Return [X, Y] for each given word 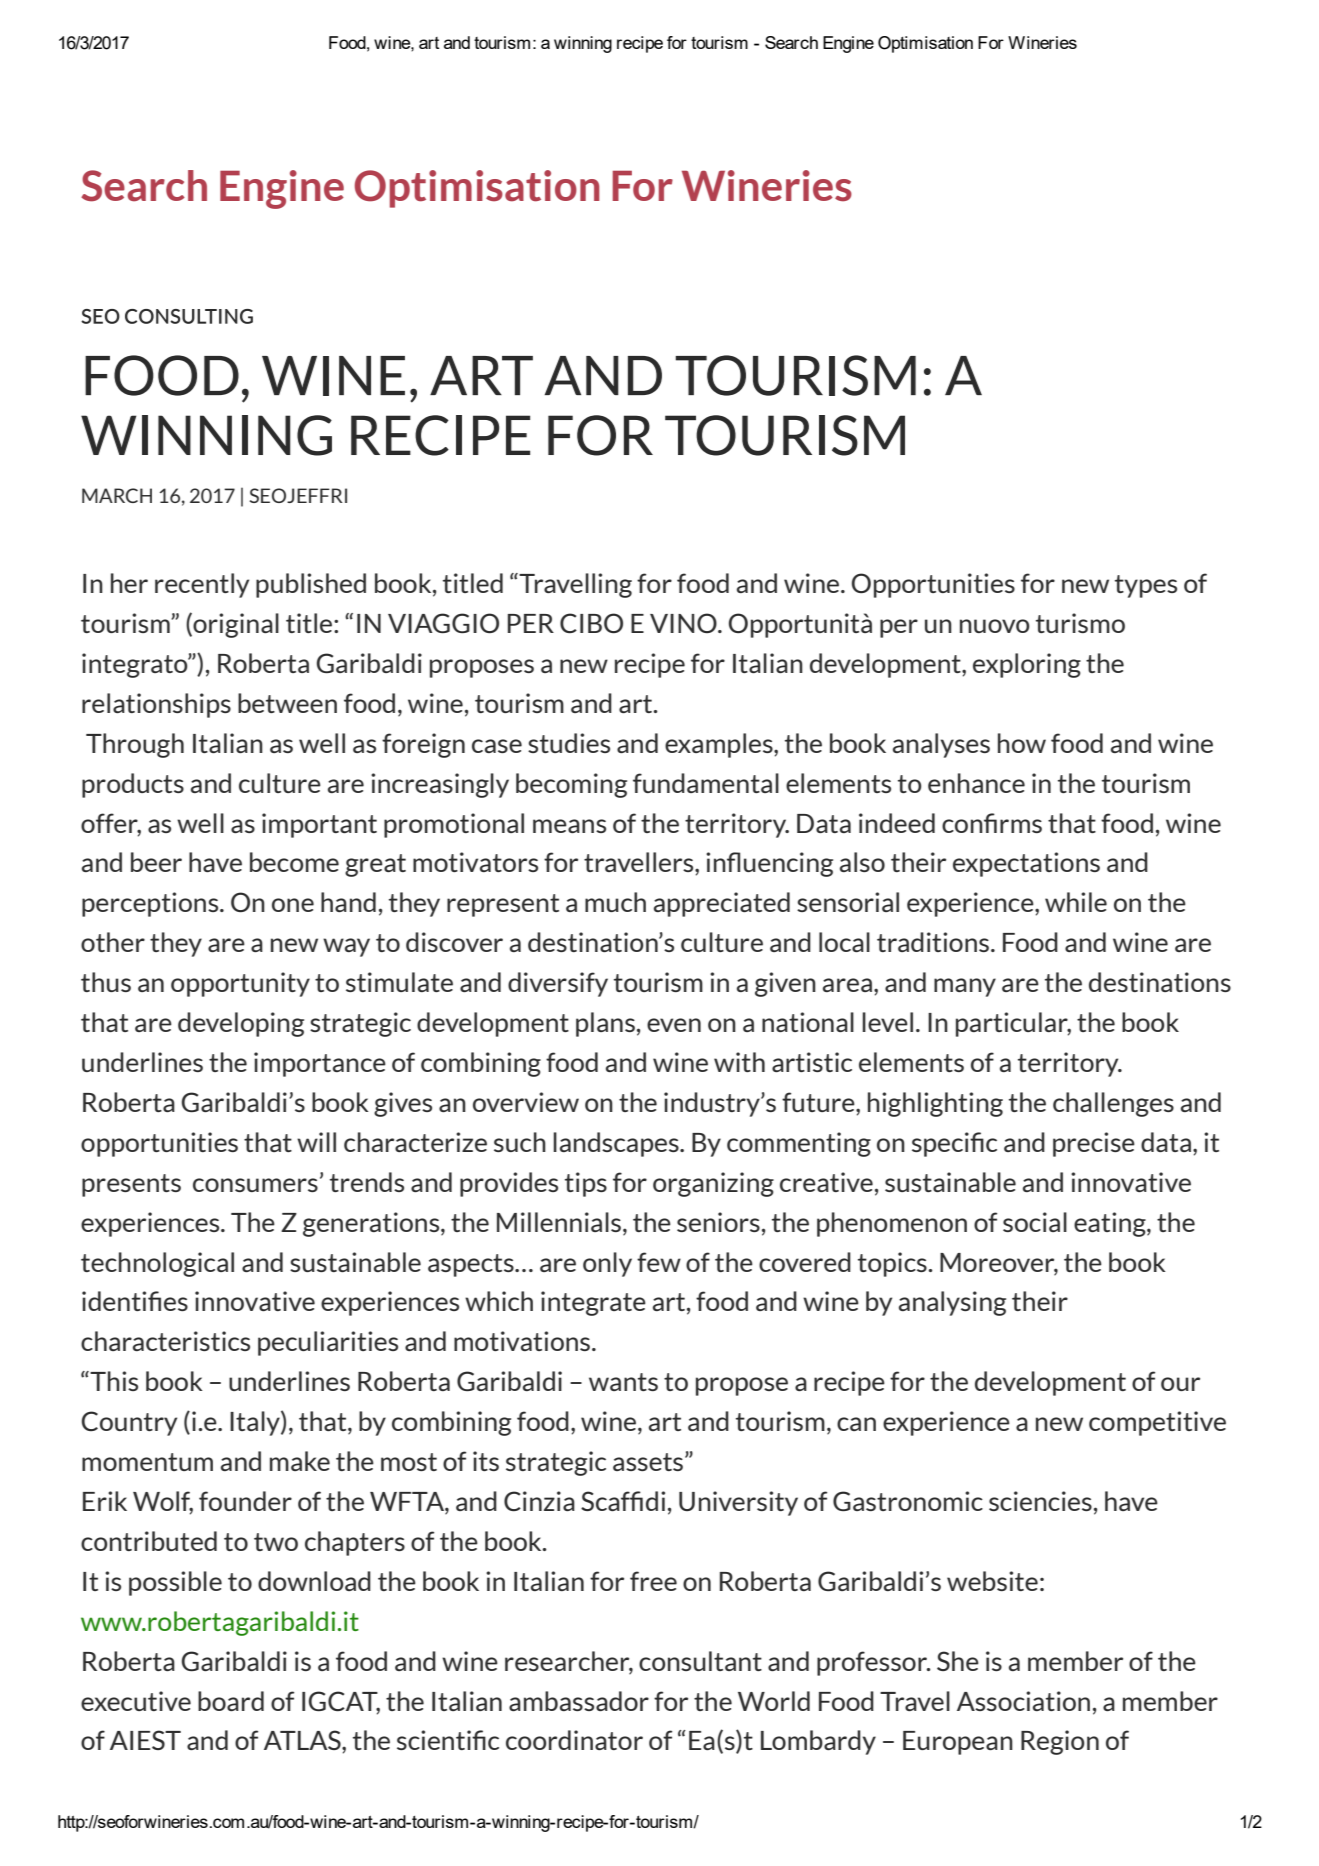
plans [605, 1024]
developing [241, 1024]
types [1146, 586]
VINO [684, 623]
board [231, 1701]
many [965, 987]
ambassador [579, 1701]
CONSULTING [189, 316]
